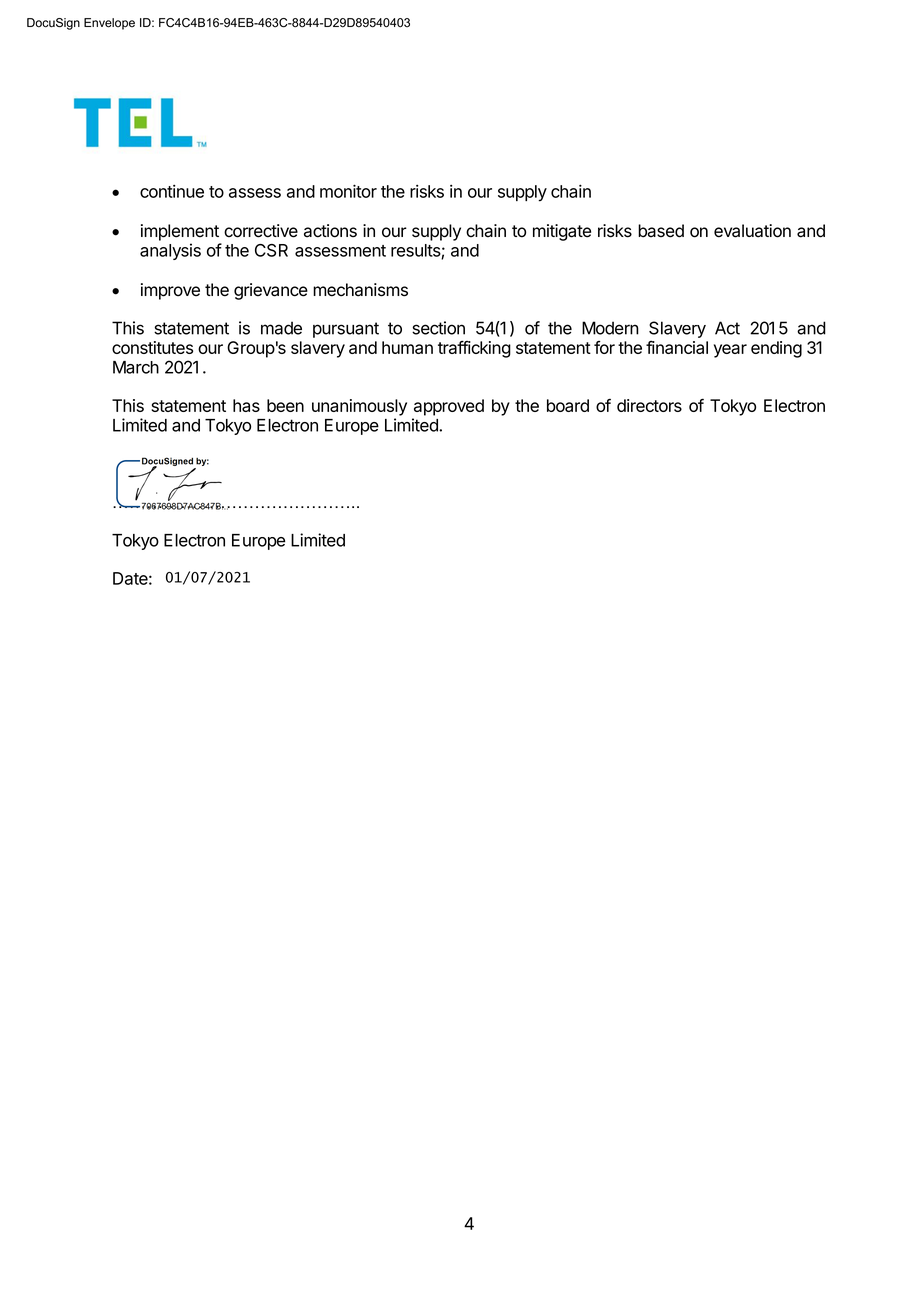 This screenshot has height=1308, width=924. What do you see at coordinates (661, 231) in the screenshot?
I see `based` at bounding box center [661, 231].
